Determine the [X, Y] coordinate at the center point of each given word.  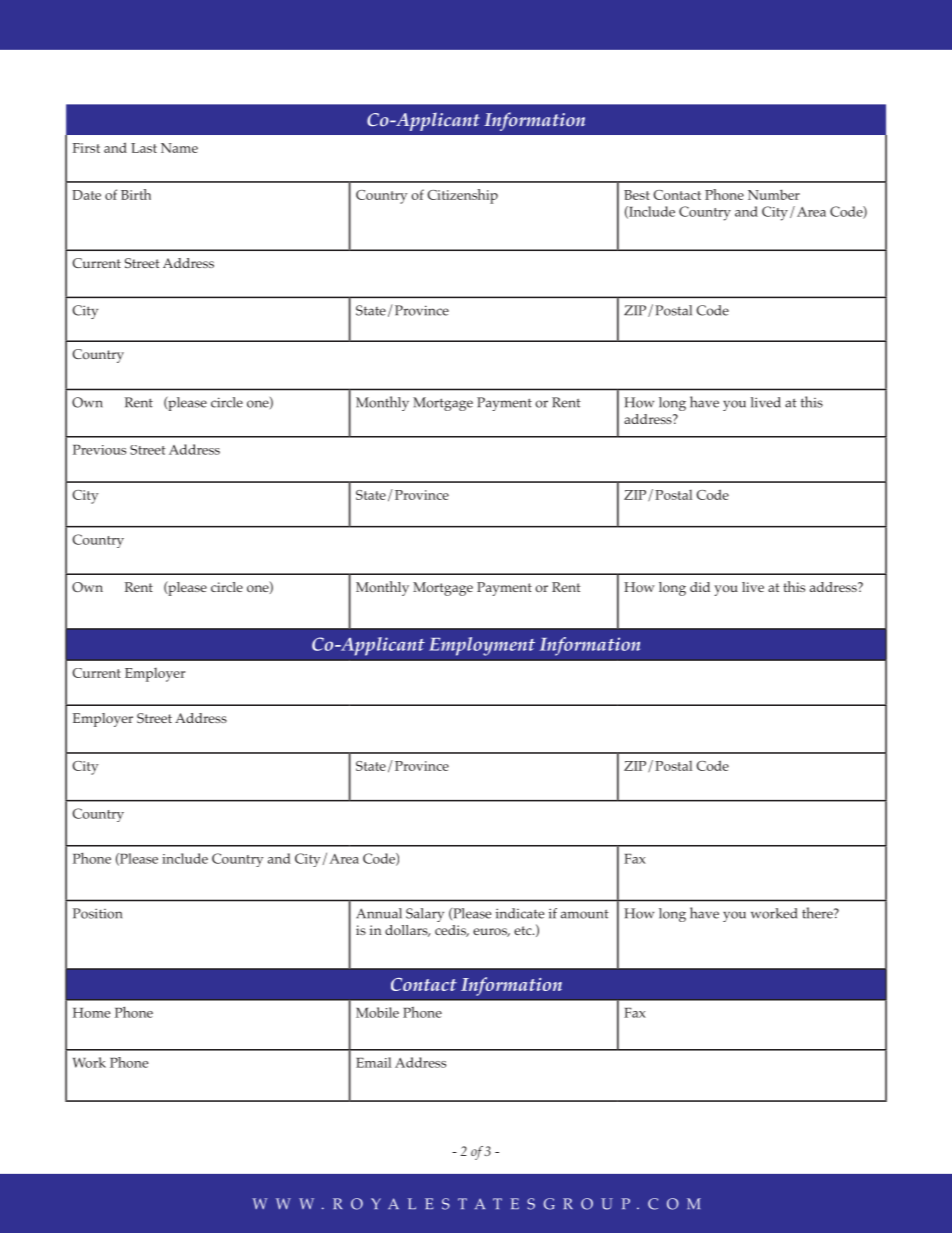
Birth [136, 194]
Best [637, 195]
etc [524, 930]
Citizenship [462, 196]
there [818, 913]
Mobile [377, 1012]
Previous [99, 449]
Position [97, 913]
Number [774, 194]
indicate [520, 913]
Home [91, 1013]
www [283, 1204]
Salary [425, 915]
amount [585, 914]
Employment [482, 646]
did [700, 587]
